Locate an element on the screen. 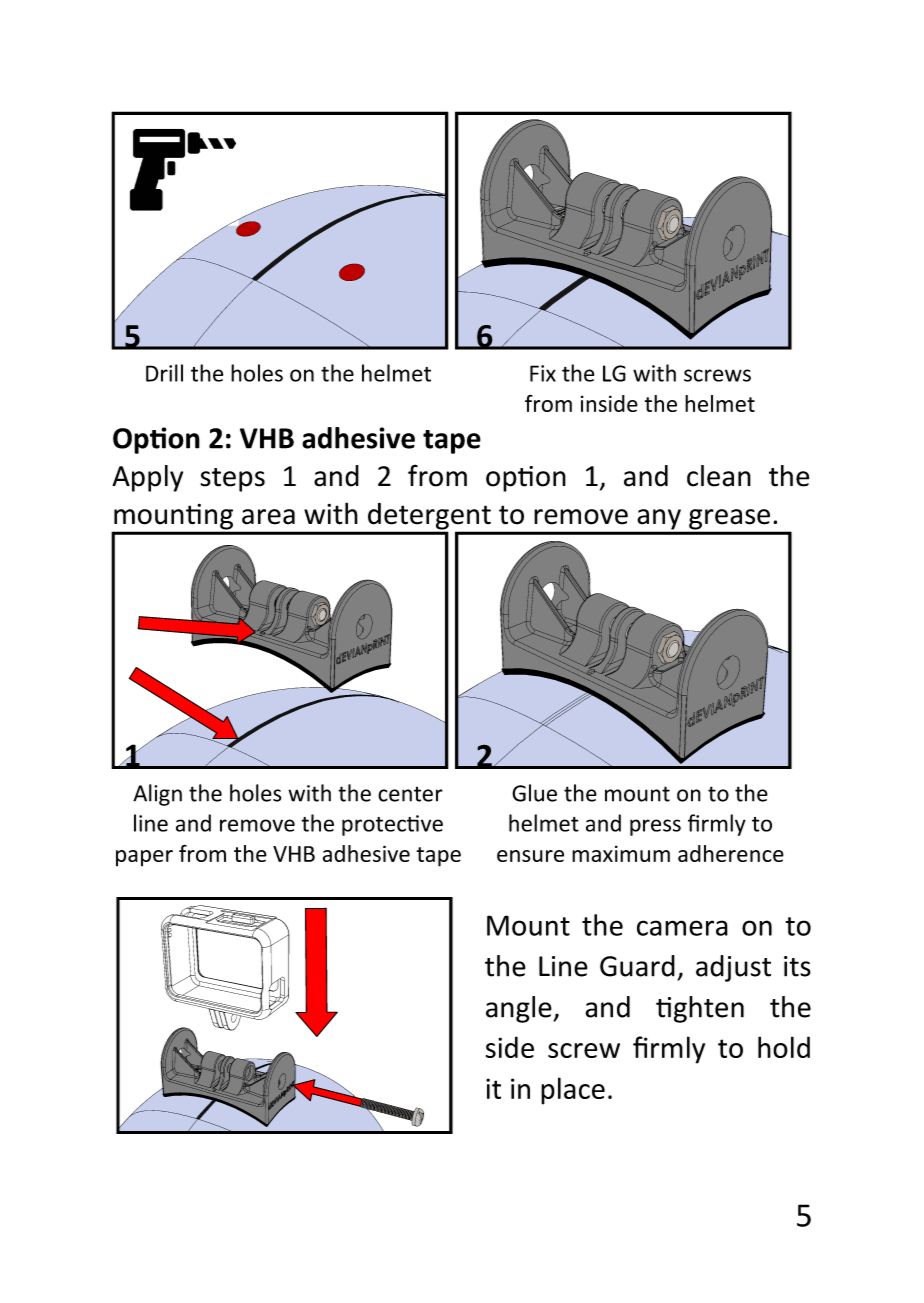 Image resolution: width=924 pixels, height=1303 pixels. Glue is located at coordinates (534, 793).
